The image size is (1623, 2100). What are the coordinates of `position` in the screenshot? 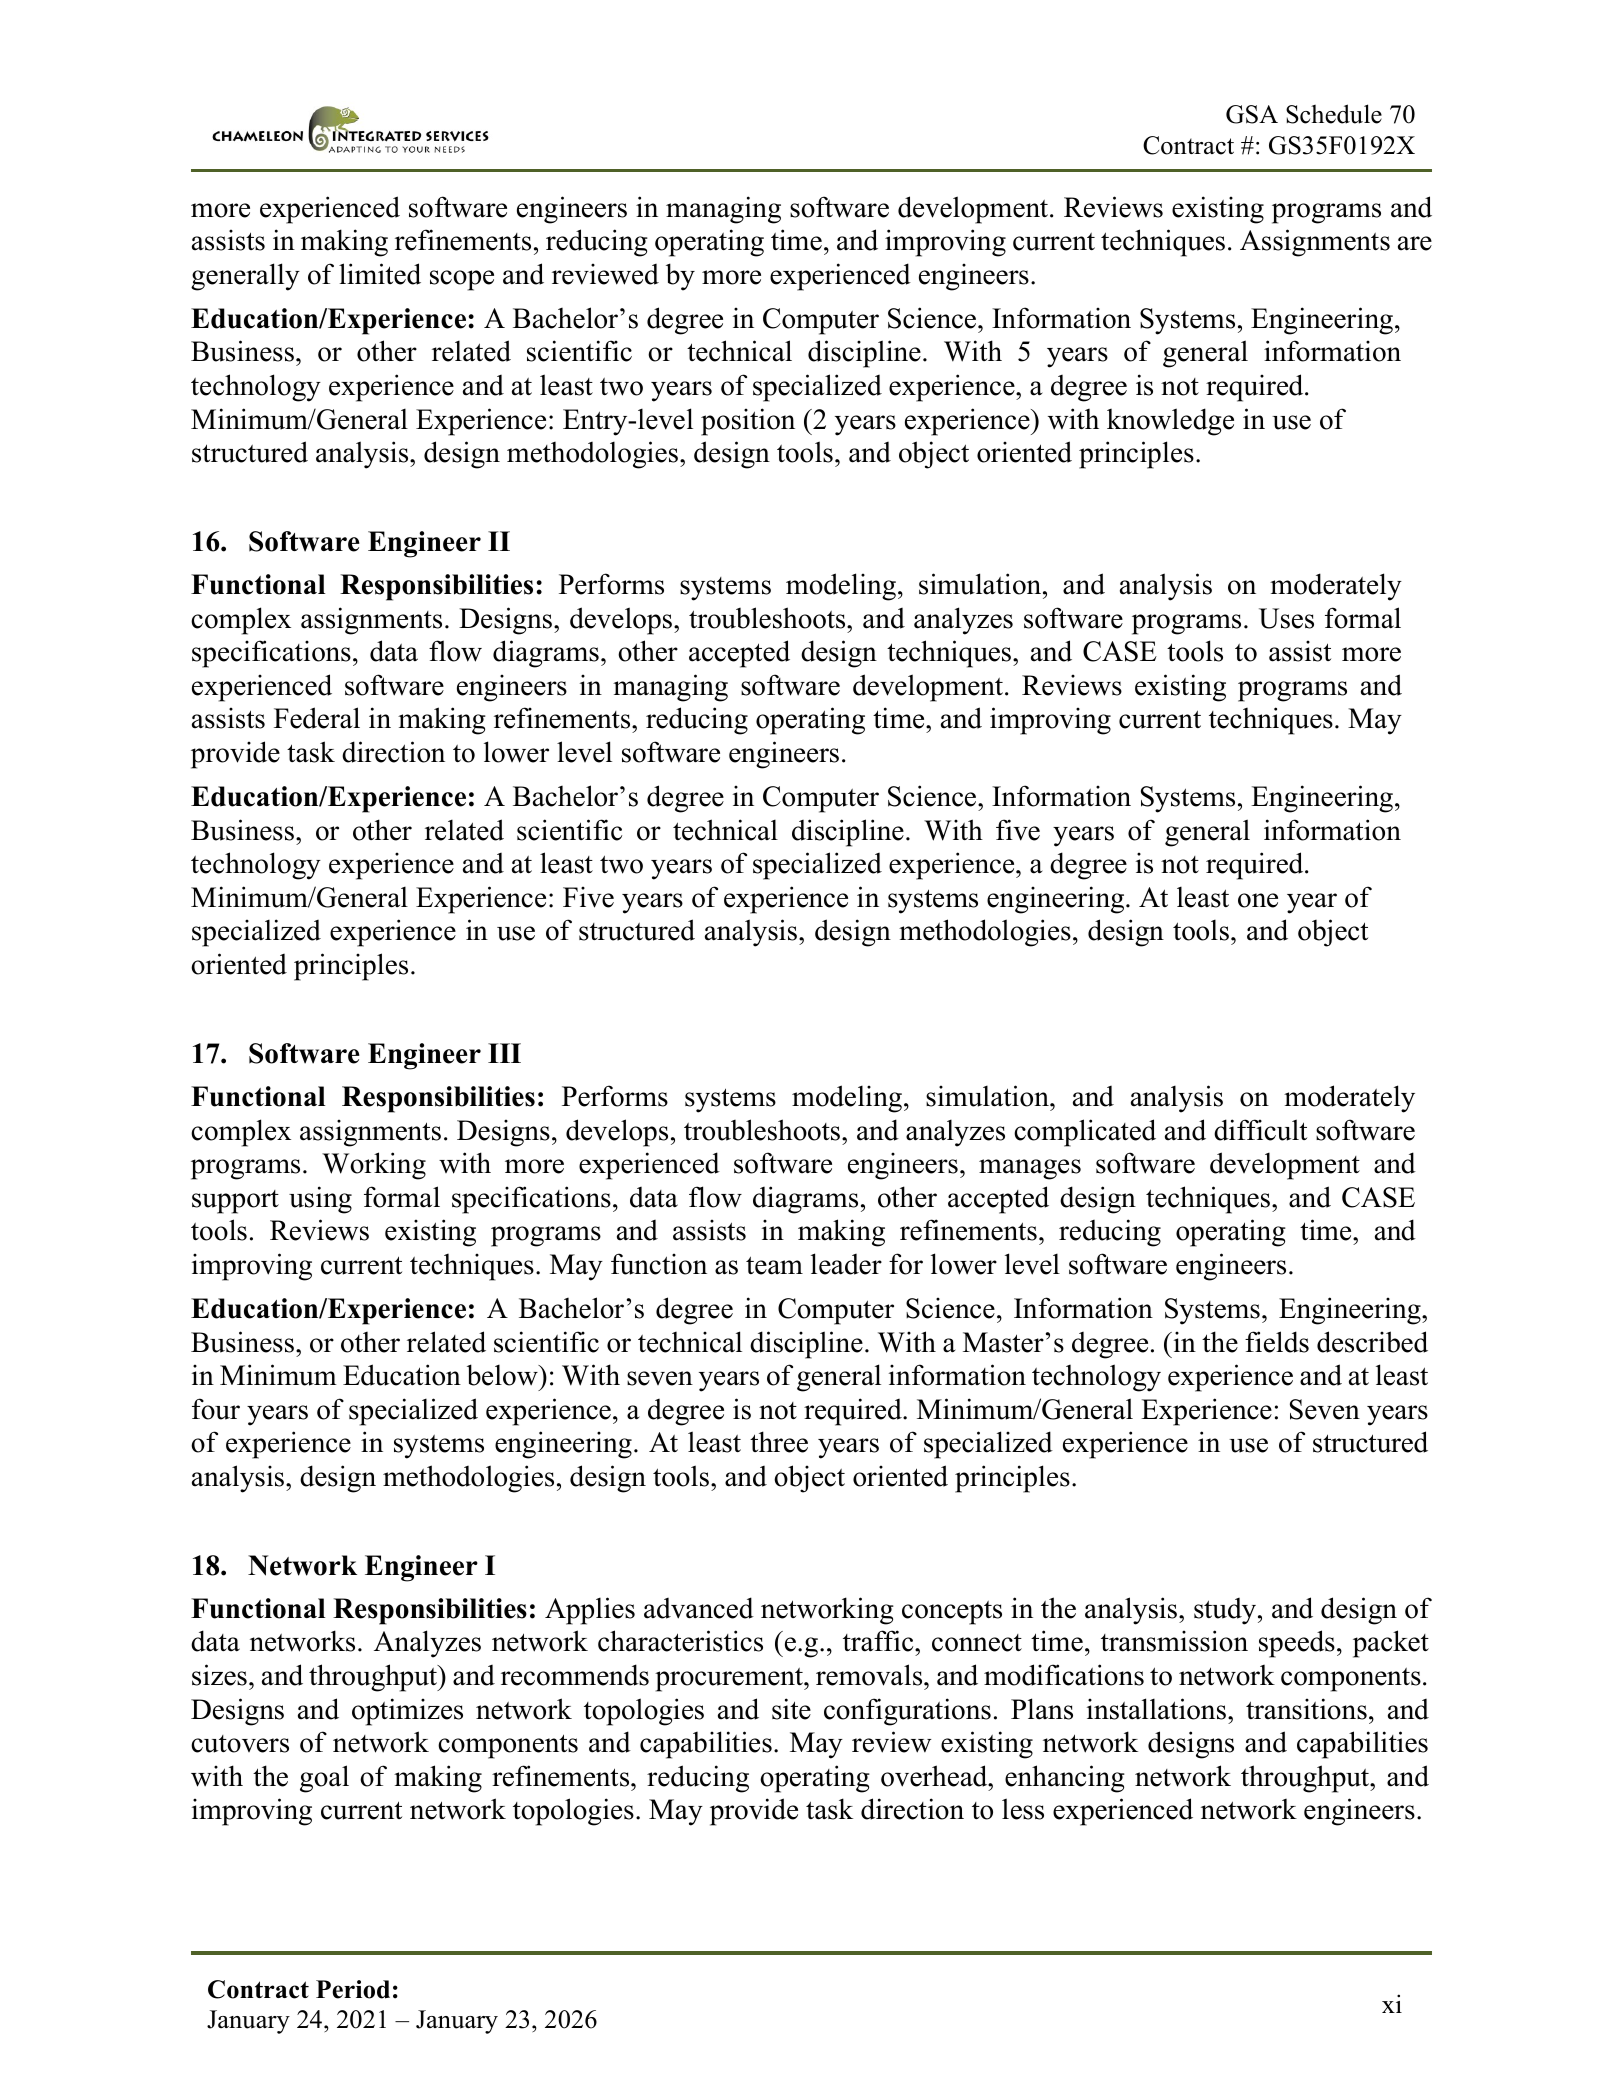 It's located at (748, 422).
